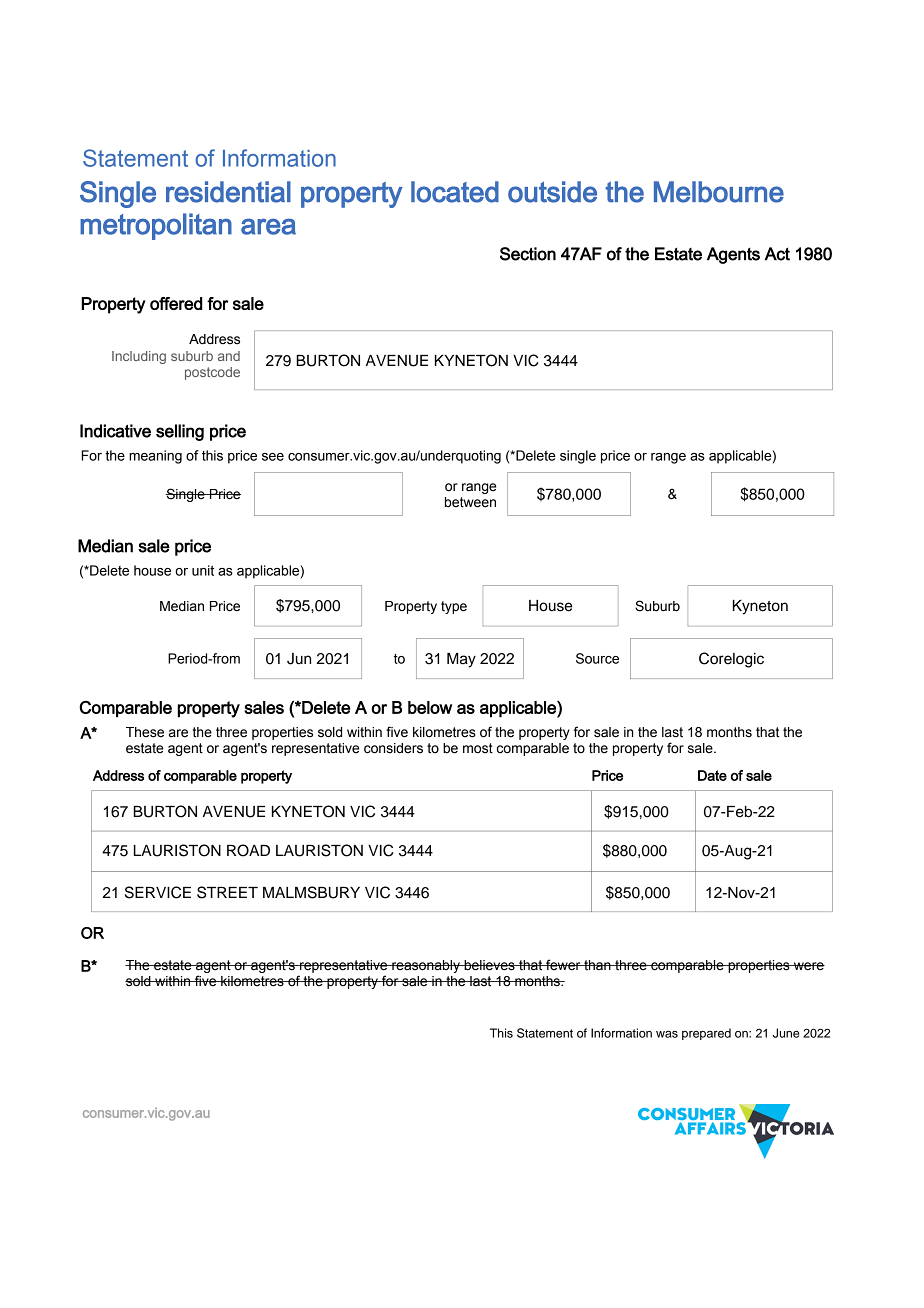  Describe the element at coordinates (227, 892) in the document. I see `STREET` at that location.
